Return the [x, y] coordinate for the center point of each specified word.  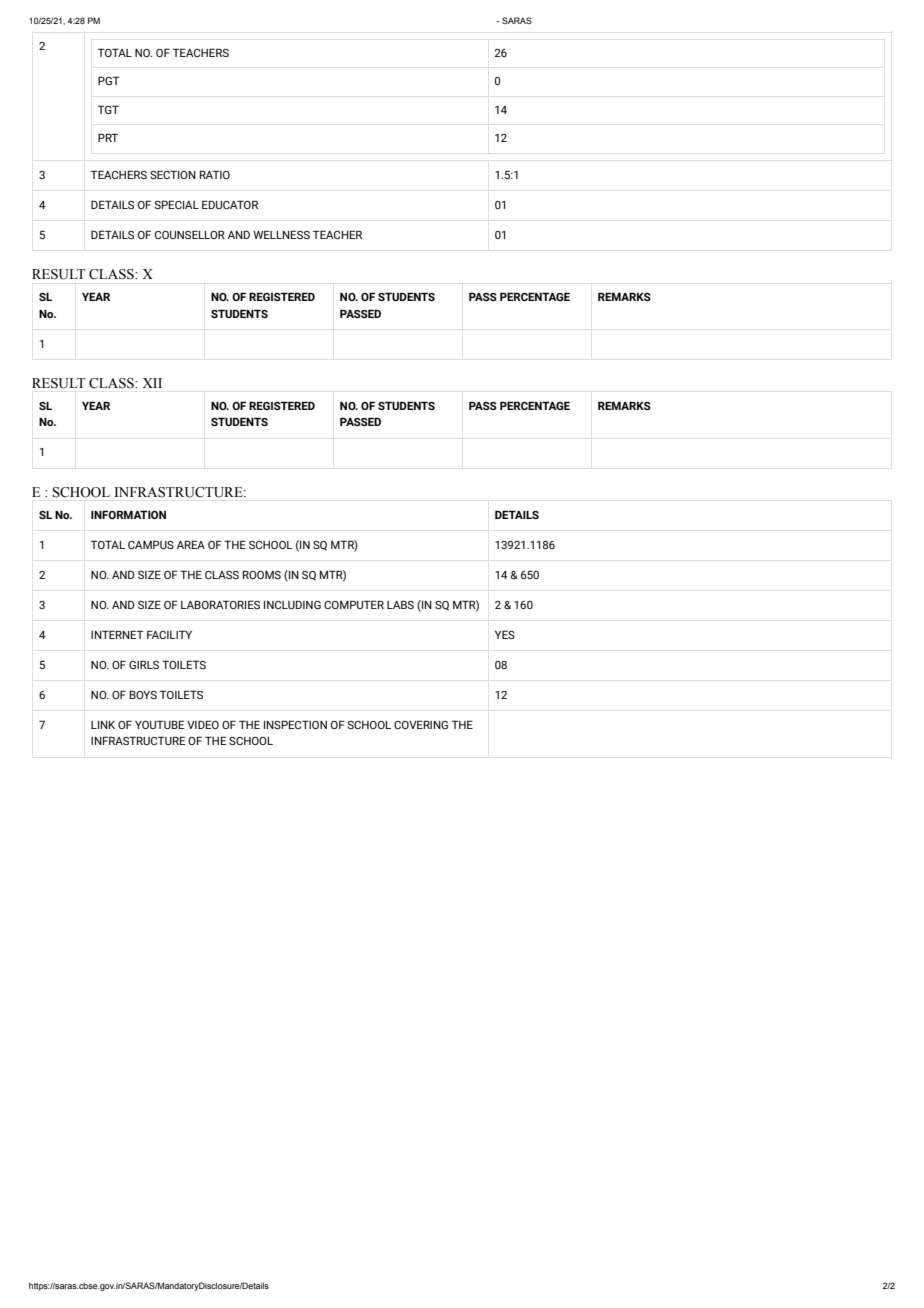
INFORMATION [128, 514]
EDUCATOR [230, 204]
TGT [108, 109]
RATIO [215, 174]
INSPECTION [295, 724]
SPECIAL [176, 204]
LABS [400, 604]
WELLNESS [281, 234]
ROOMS [262, 574]
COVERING [421, 724]
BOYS [143, 694]
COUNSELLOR [190, 234]
